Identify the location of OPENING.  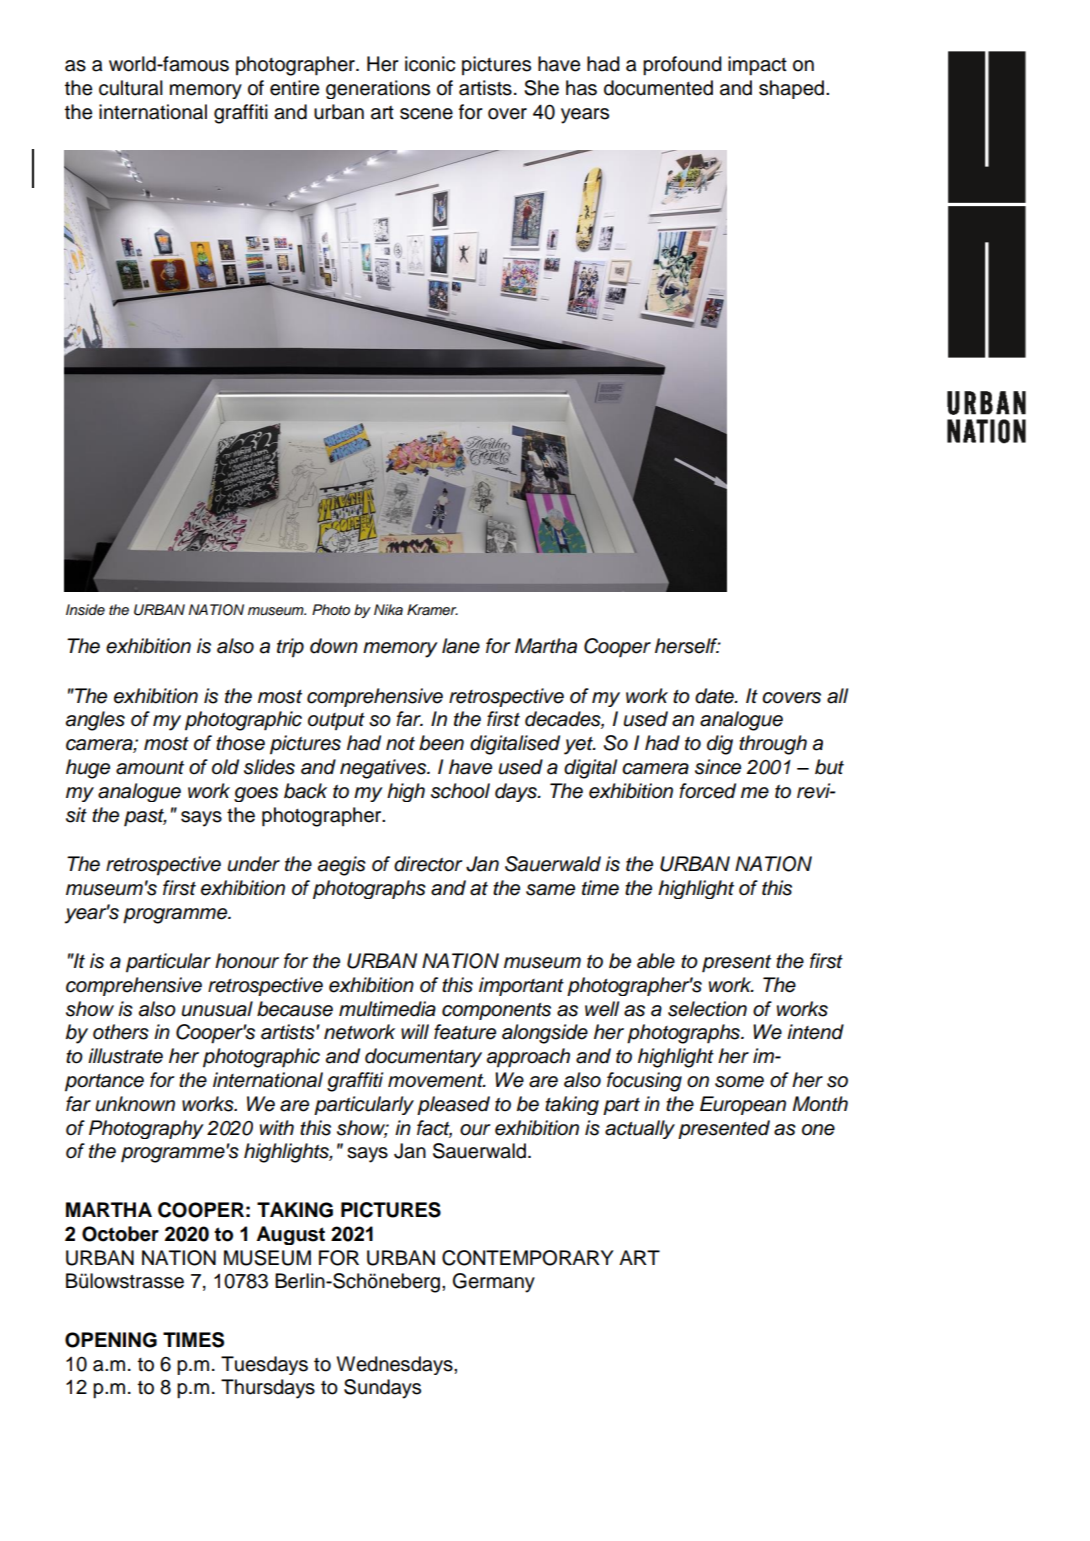
(111, 1340).
